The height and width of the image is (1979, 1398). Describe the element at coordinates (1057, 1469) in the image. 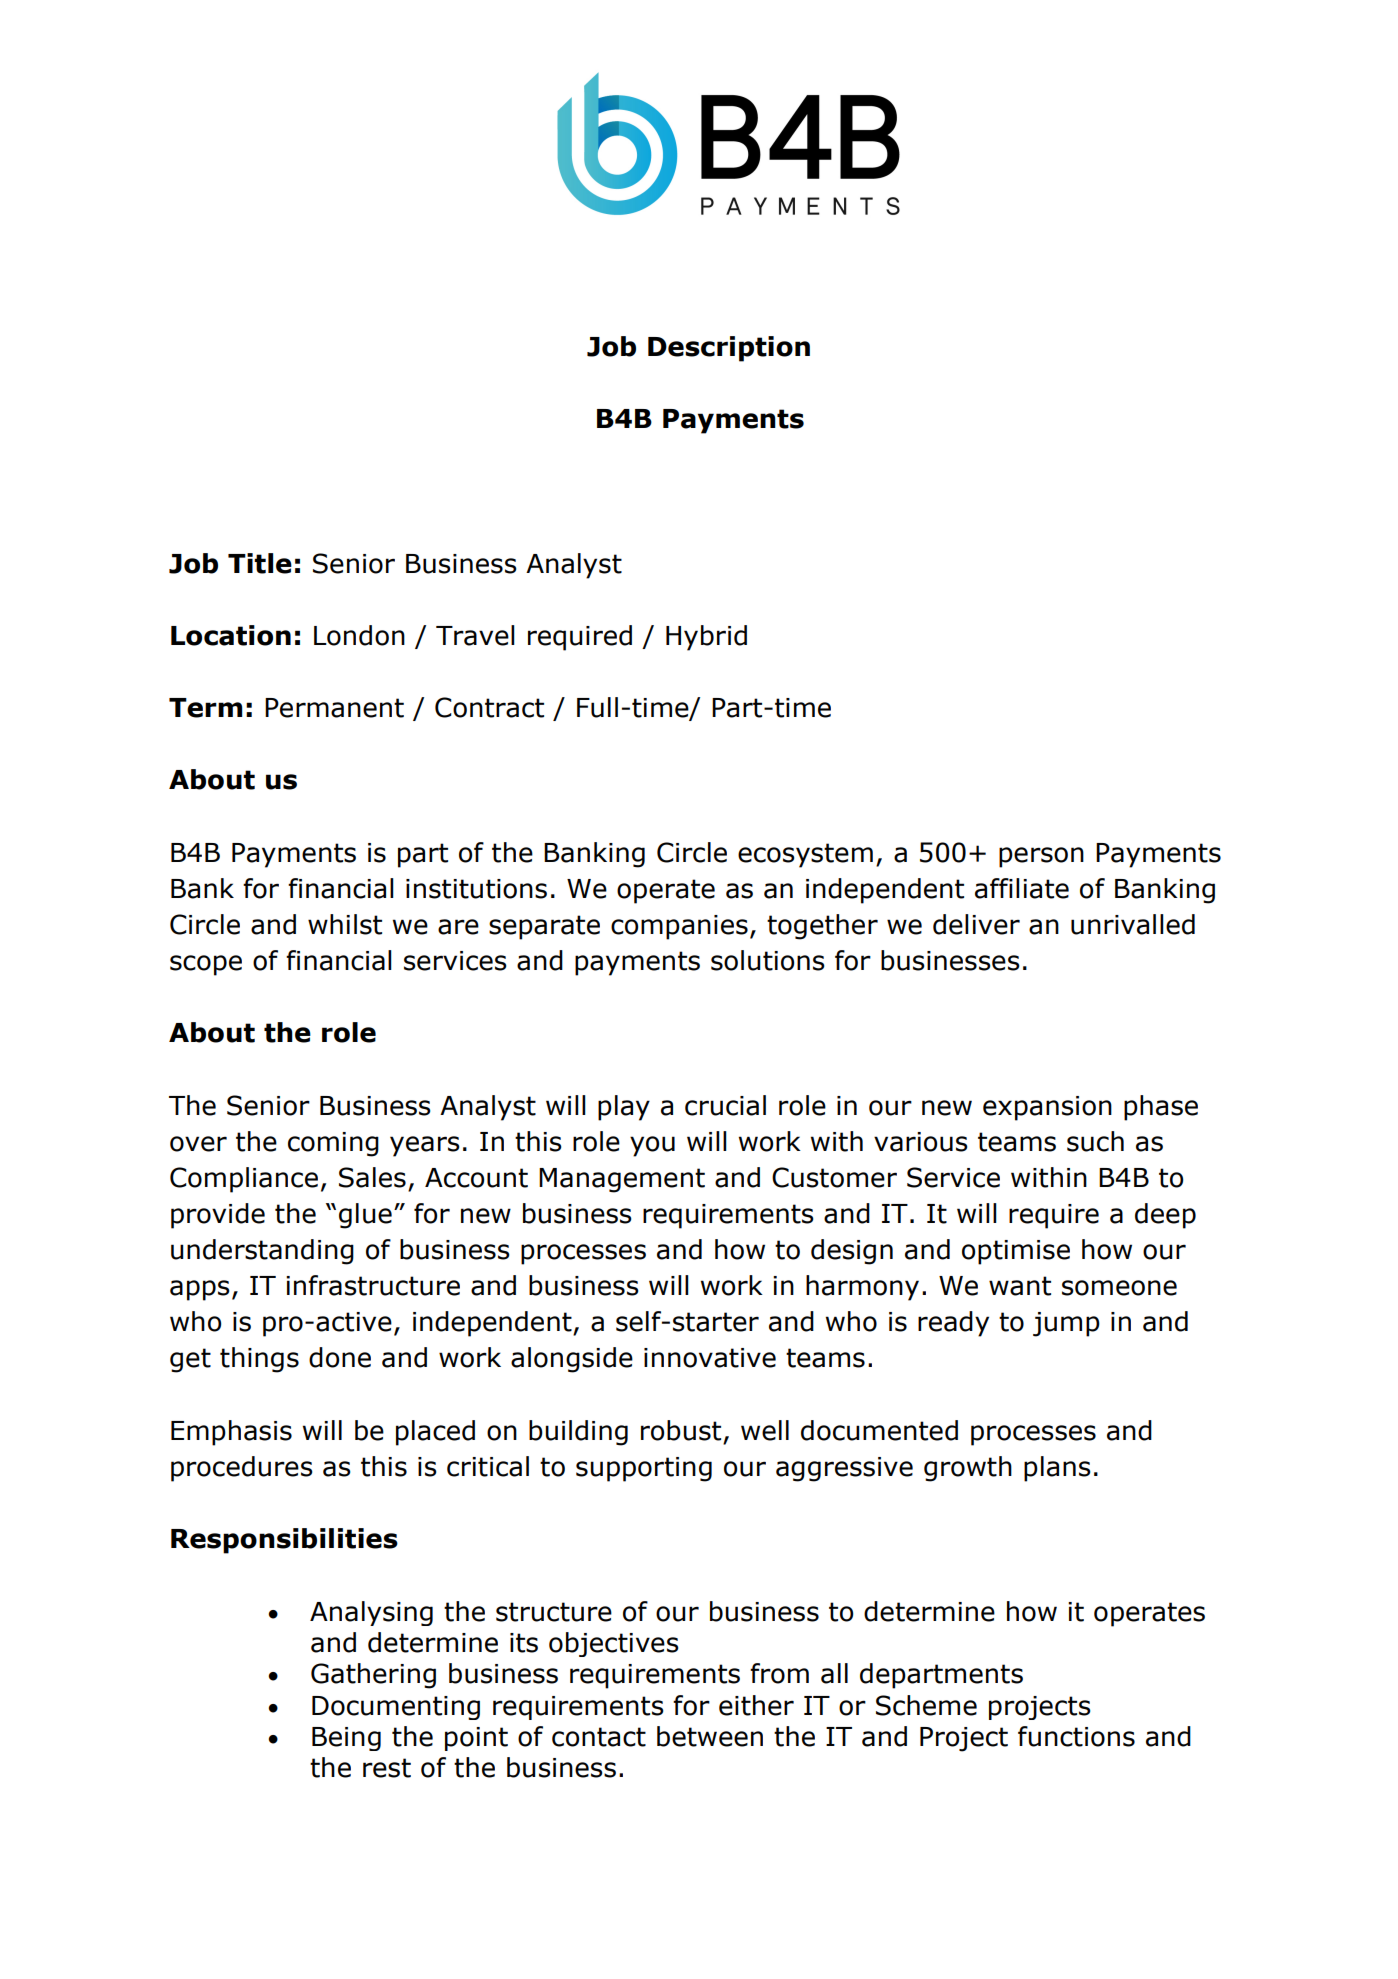

I see `plans` at that location.
